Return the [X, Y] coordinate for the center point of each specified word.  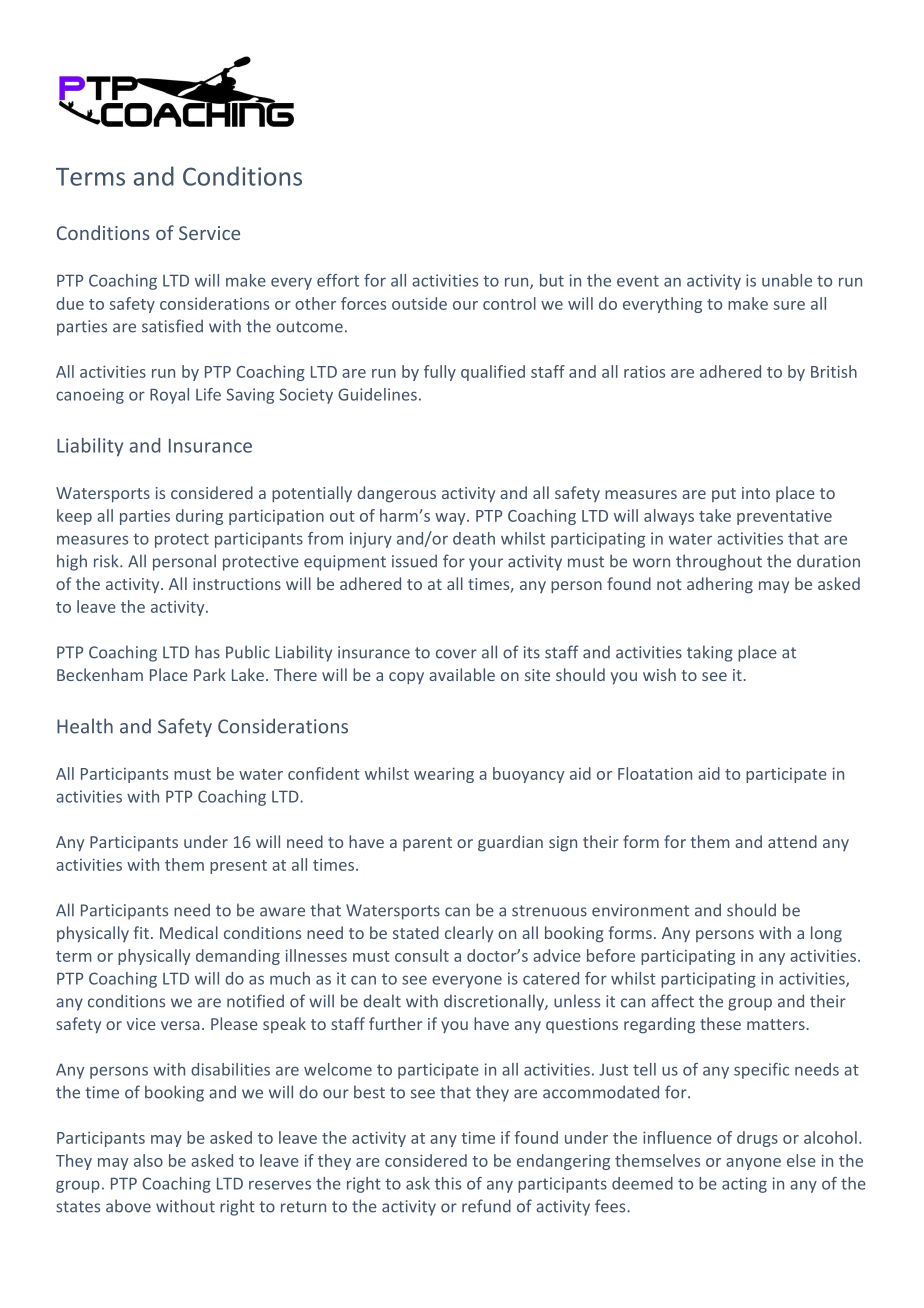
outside [419, 303]
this [448, 1183]
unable [787, 280]
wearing [444, 775]
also [148, 1160]
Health [85, 726]
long [826, 934]
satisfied [172, 326]
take [715, 515]
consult [422, 955]
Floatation [655, 773]
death [474, 538]
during [199, 517]
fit [141, 932]
